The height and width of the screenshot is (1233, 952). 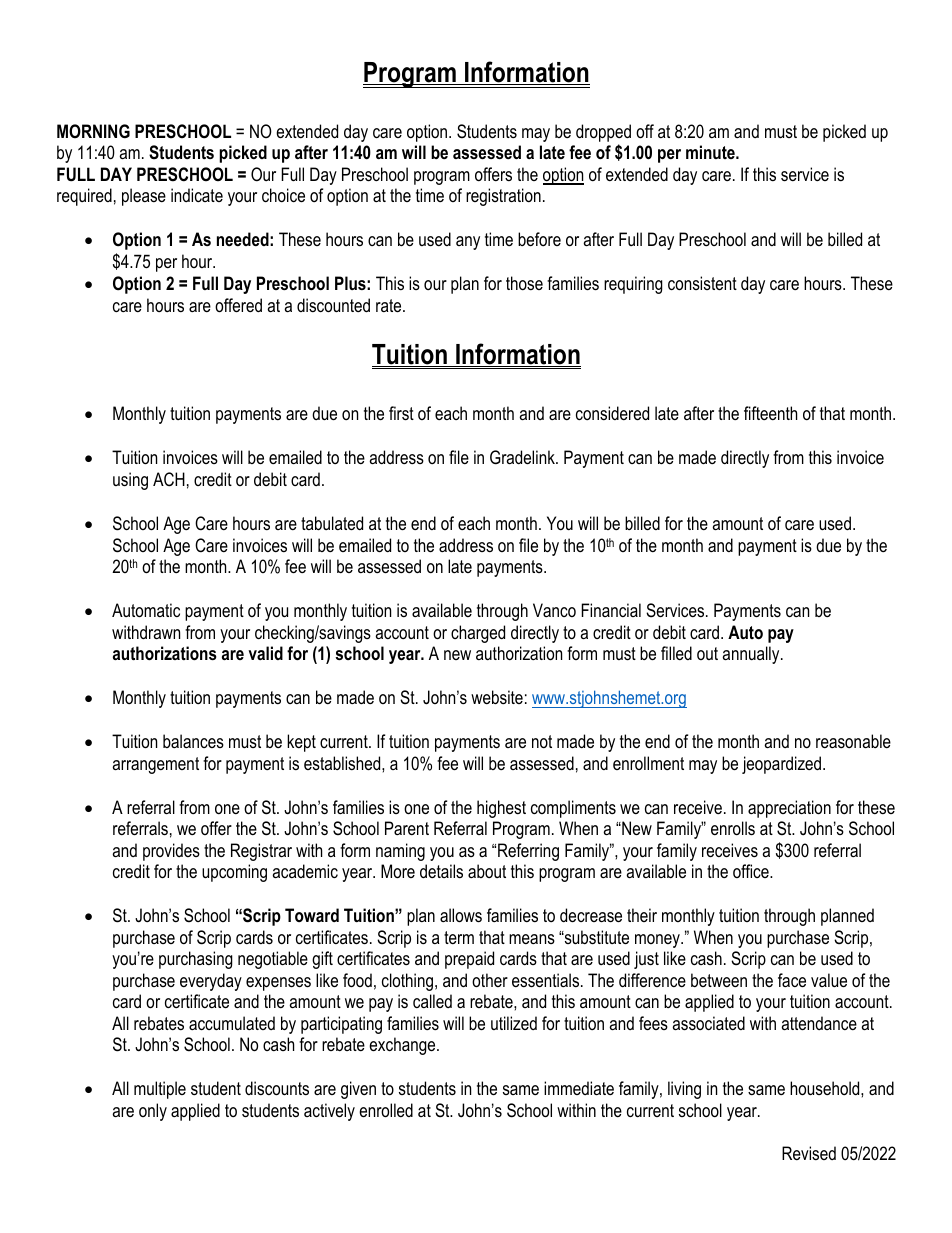 What do you see at coordinates (783, 765) in the screenshot?
I see `jeopardized` at bounding box center [783, 765].
